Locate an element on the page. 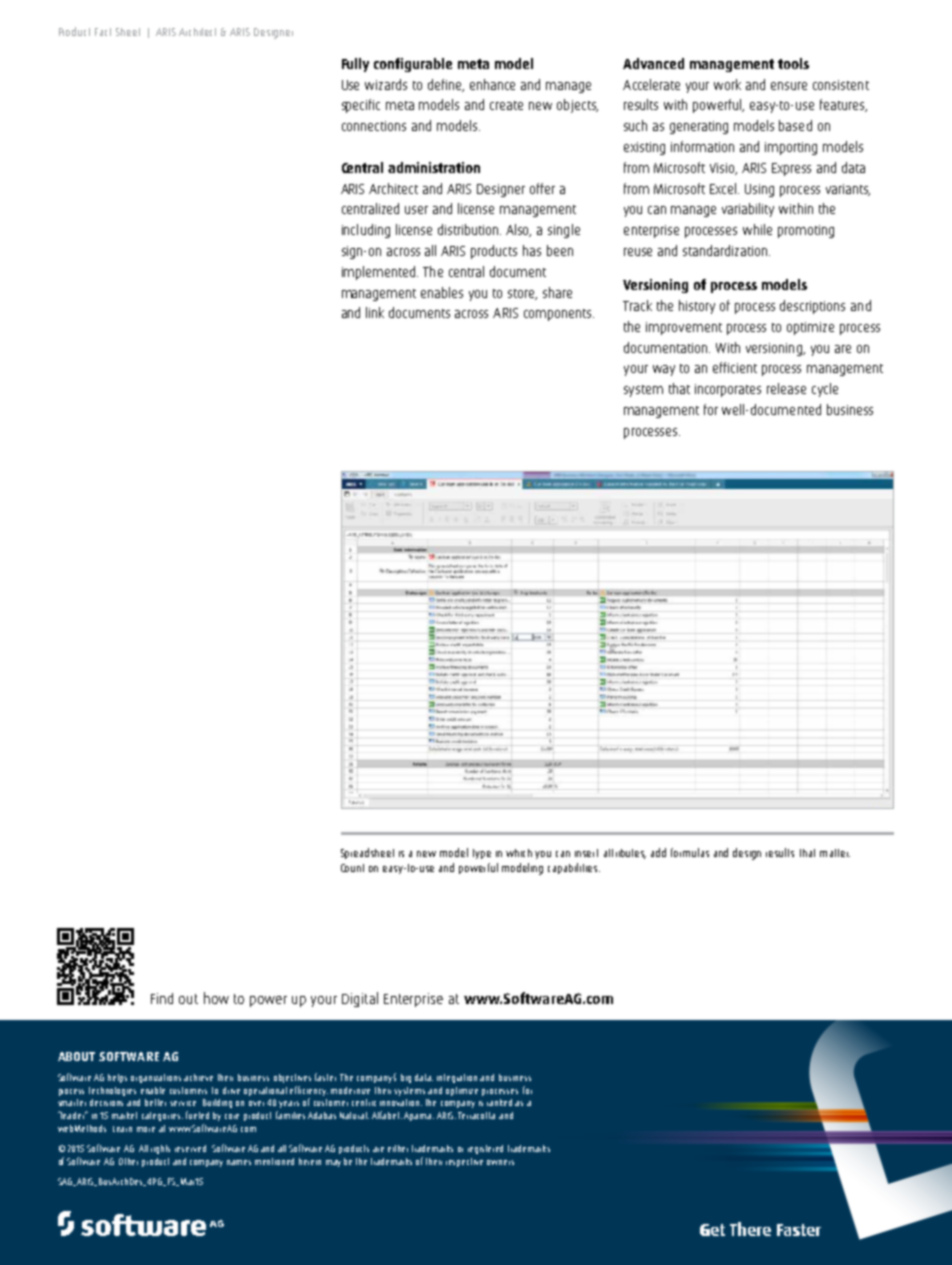  Fact is located at coordinates (103, 32).
